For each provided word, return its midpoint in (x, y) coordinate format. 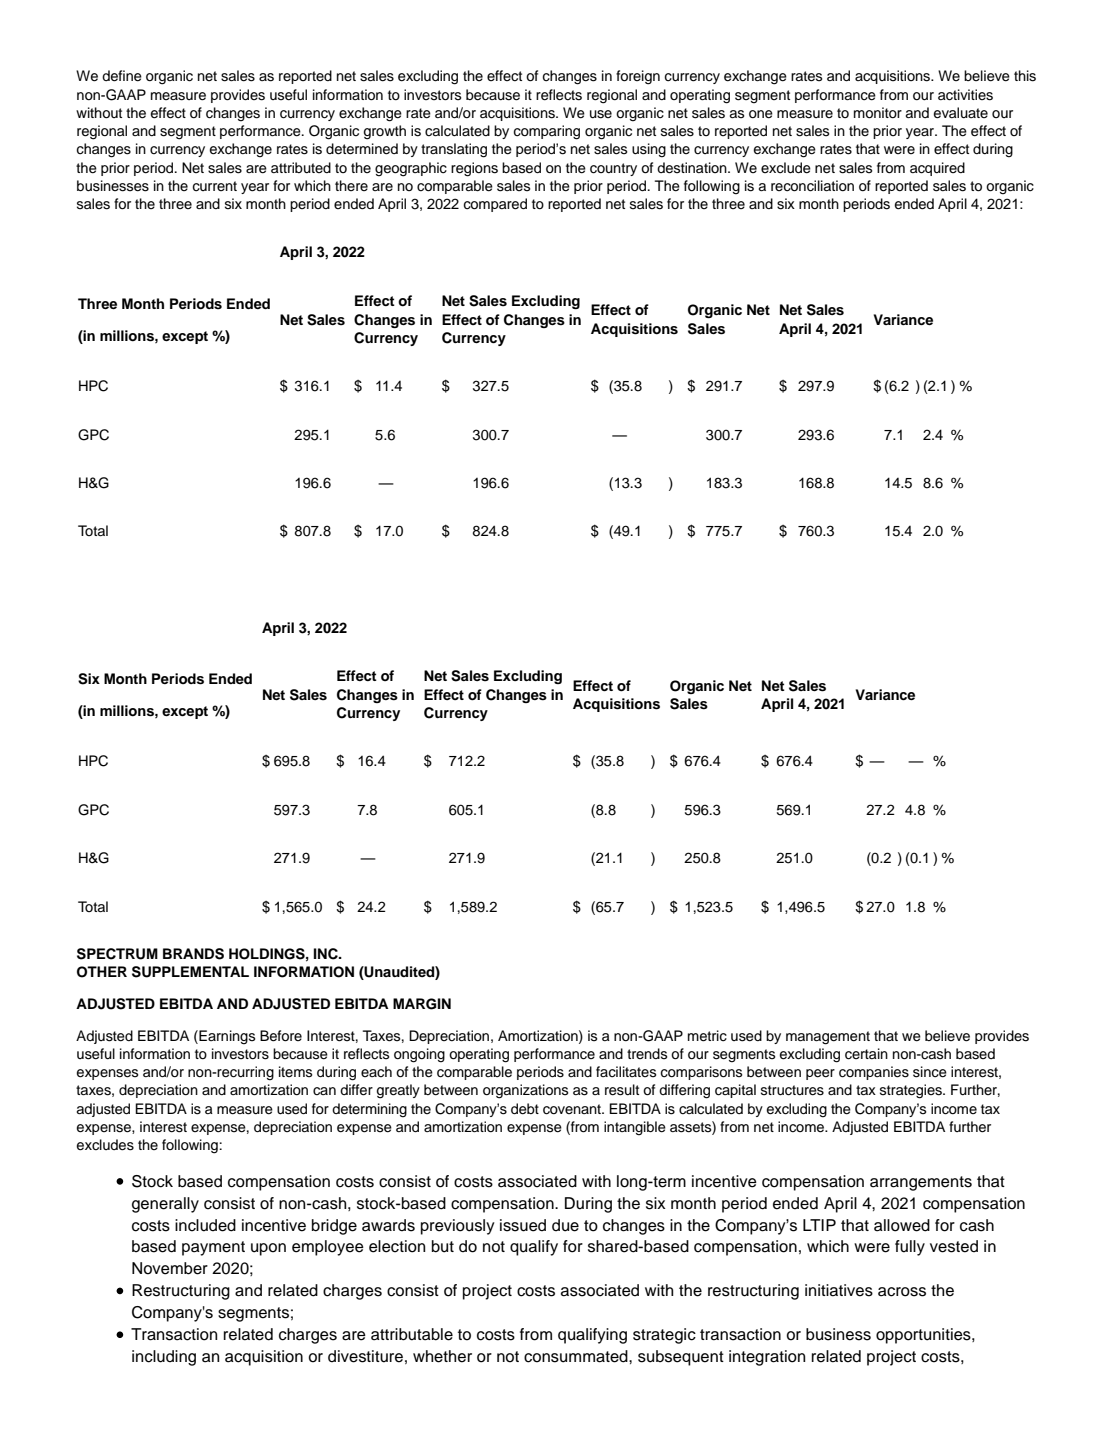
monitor (878, 113)
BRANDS (193, 954)
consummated (577, 1356)
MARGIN (422, 1004)
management (828, 1038)
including (164, 1358)
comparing (546, 132)
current (214, 186)
